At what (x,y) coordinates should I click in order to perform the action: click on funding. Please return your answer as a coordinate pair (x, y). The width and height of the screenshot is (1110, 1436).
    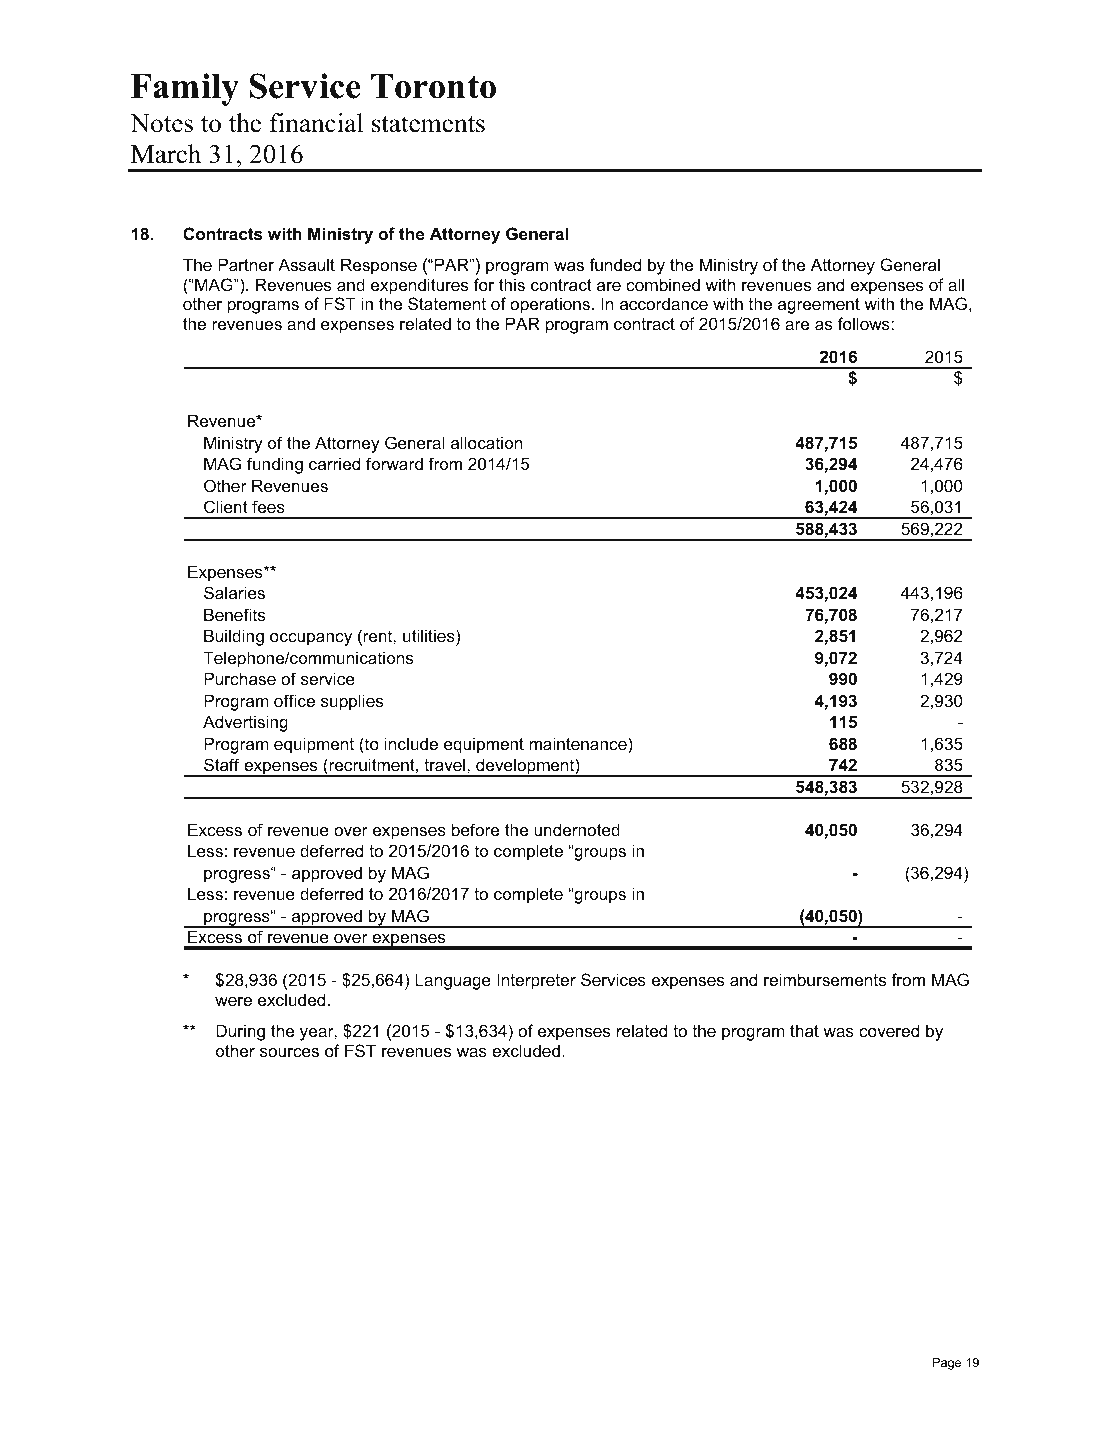
    Looking at the image, I should click on (275, 465).
